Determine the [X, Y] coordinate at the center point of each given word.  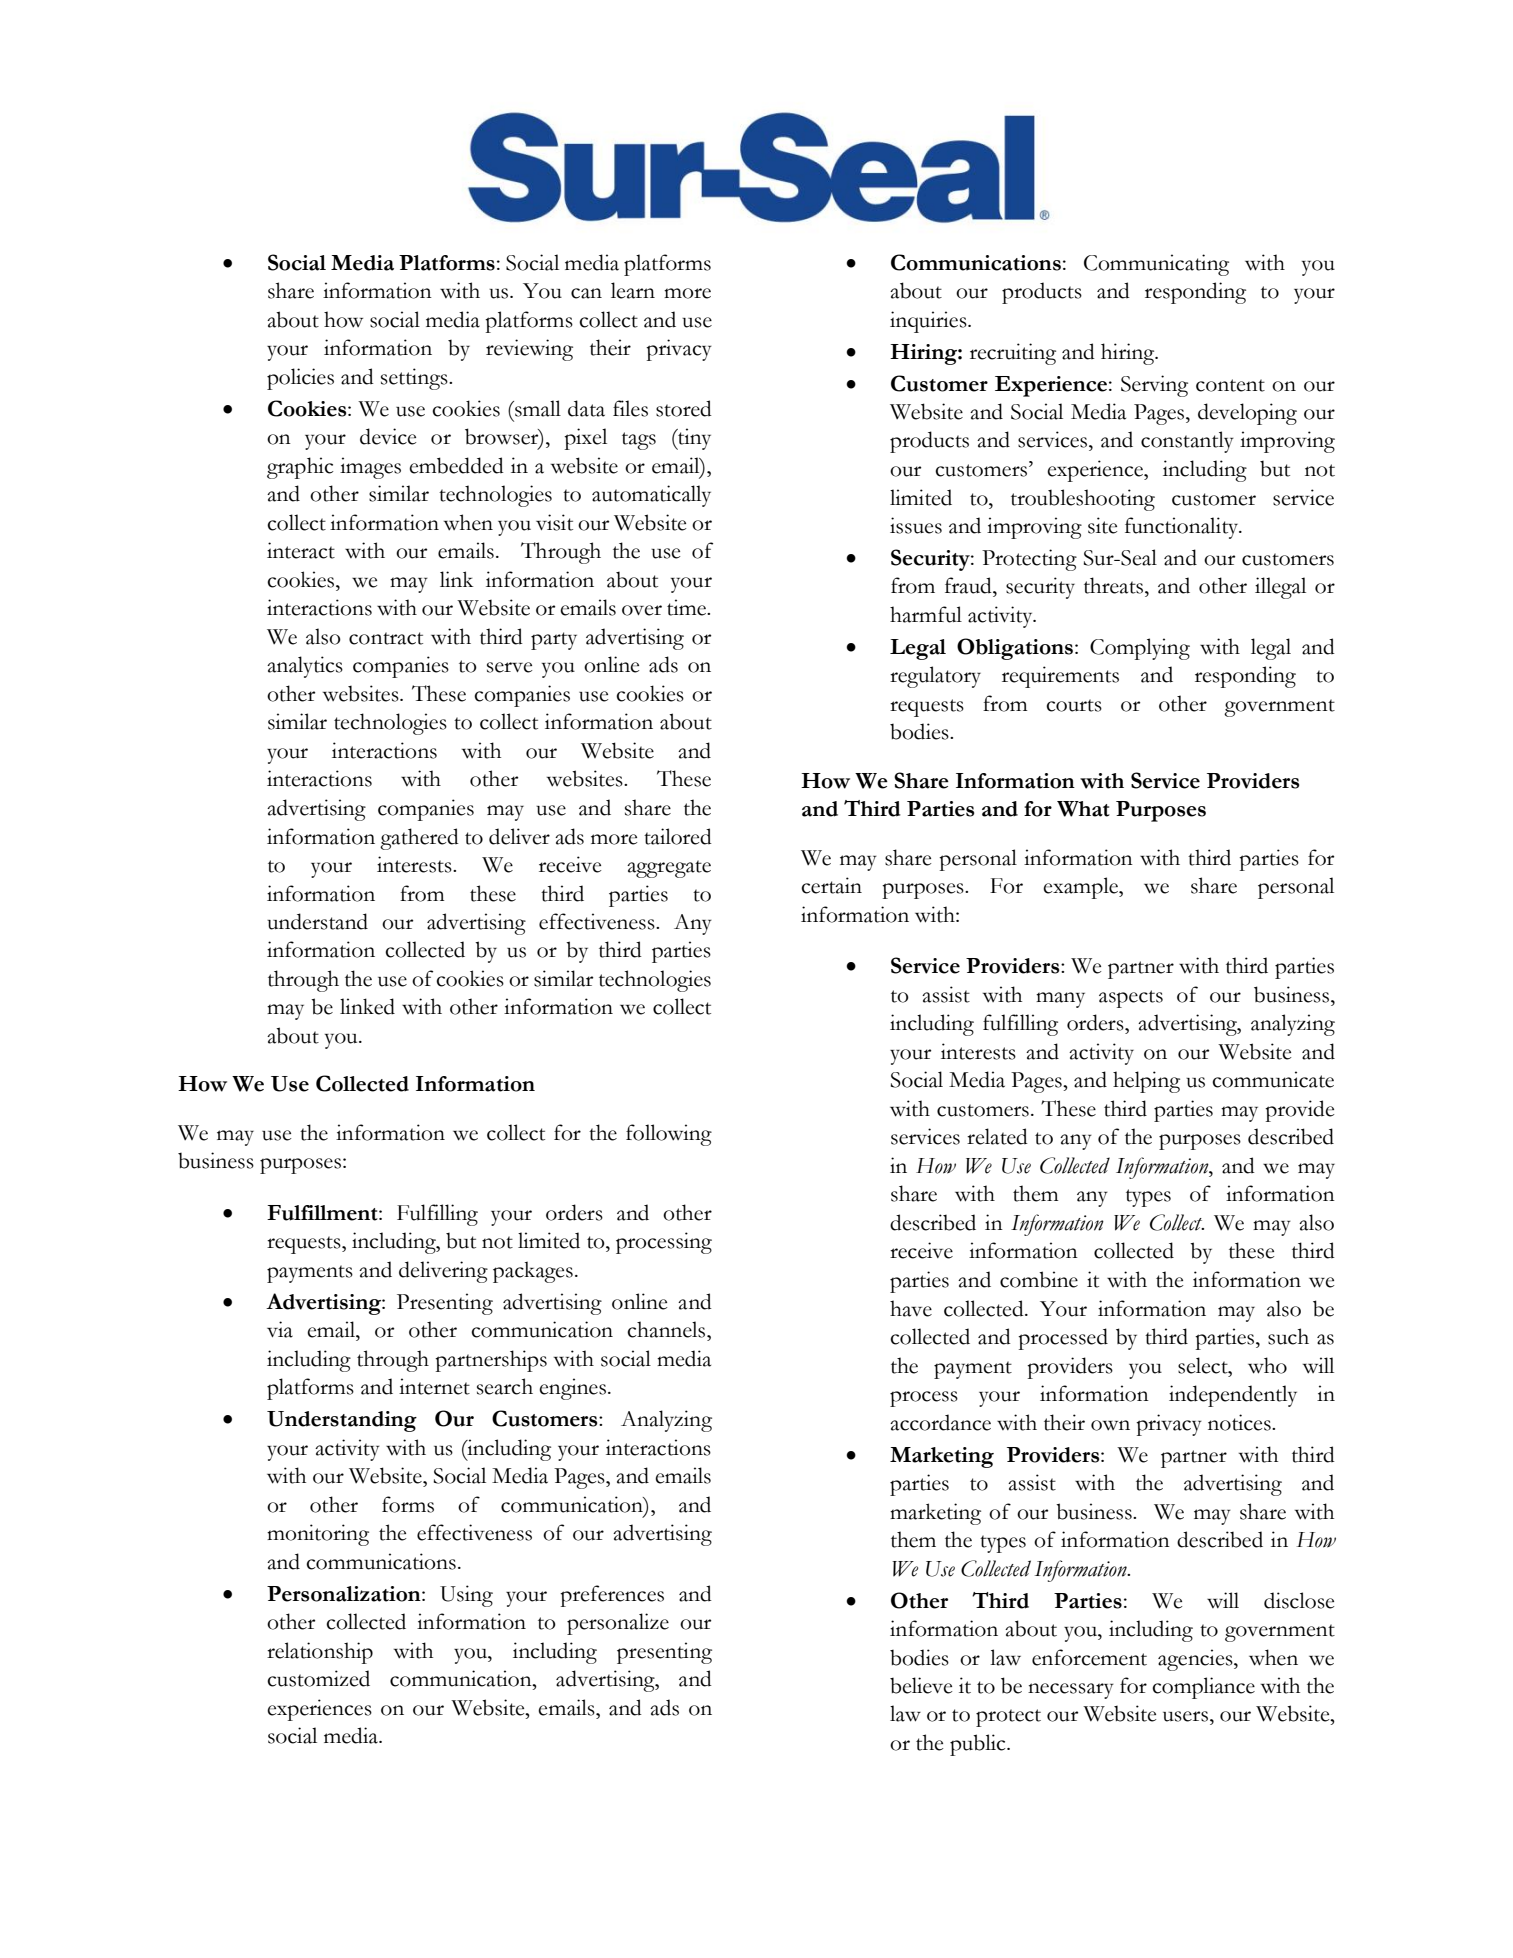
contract [386, 638]
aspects [1131, 999]
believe [921, 1685]
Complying [1140, 649]
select [1204, 1365]
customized [318, 1678]
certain [831, 885]
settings [415, 379]
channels [667, 1329]
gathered [419, 839]
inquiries [929, 322]
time [688, 607]
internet [434, 1386]
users [1185, 1716]
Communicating [1156, 265]
